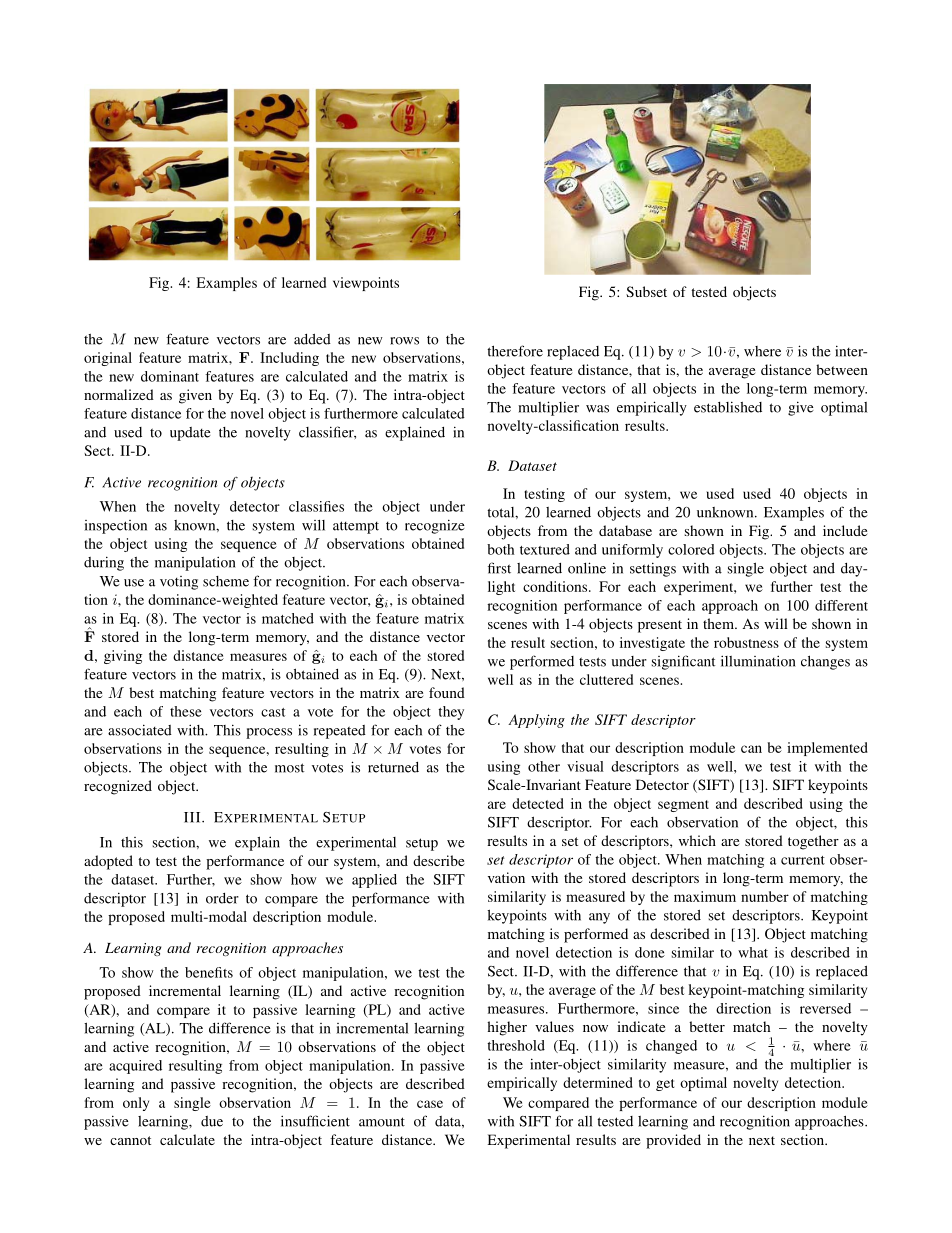 This page has height=1233, width=952. Describe the element at coordinates (501, 549) in the page. I see `both` at that location.
